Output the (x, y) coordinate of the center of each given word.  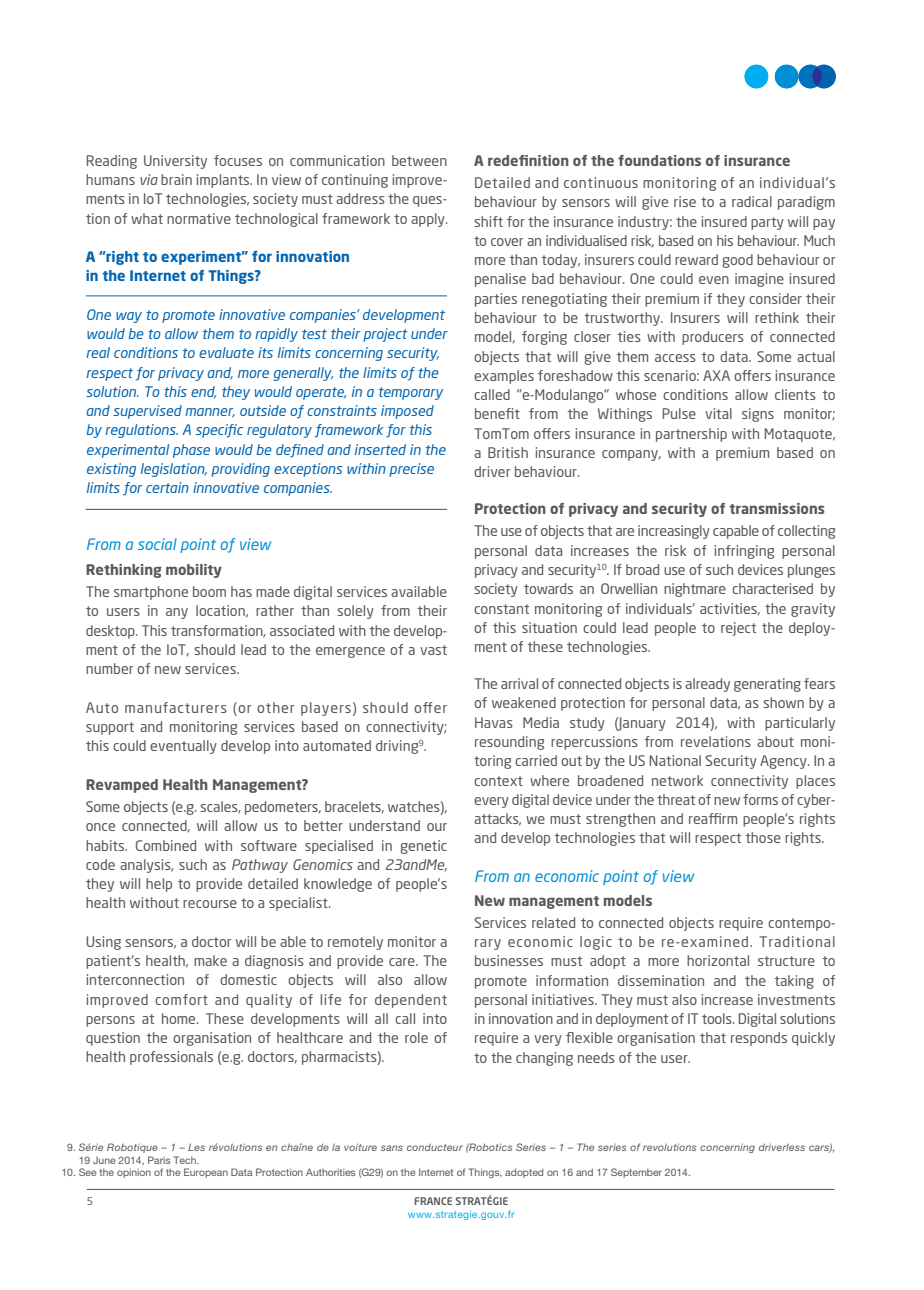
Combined (166, 845)
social (157, 544)
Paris (159, 1160)
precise (411, 470)
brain (176, 179)
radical (752, 201)
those (763, 837)
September (636, 1173)
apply (429, 220)
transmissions (777, 508)
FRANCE (433, 1201)
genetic (423, 847)
